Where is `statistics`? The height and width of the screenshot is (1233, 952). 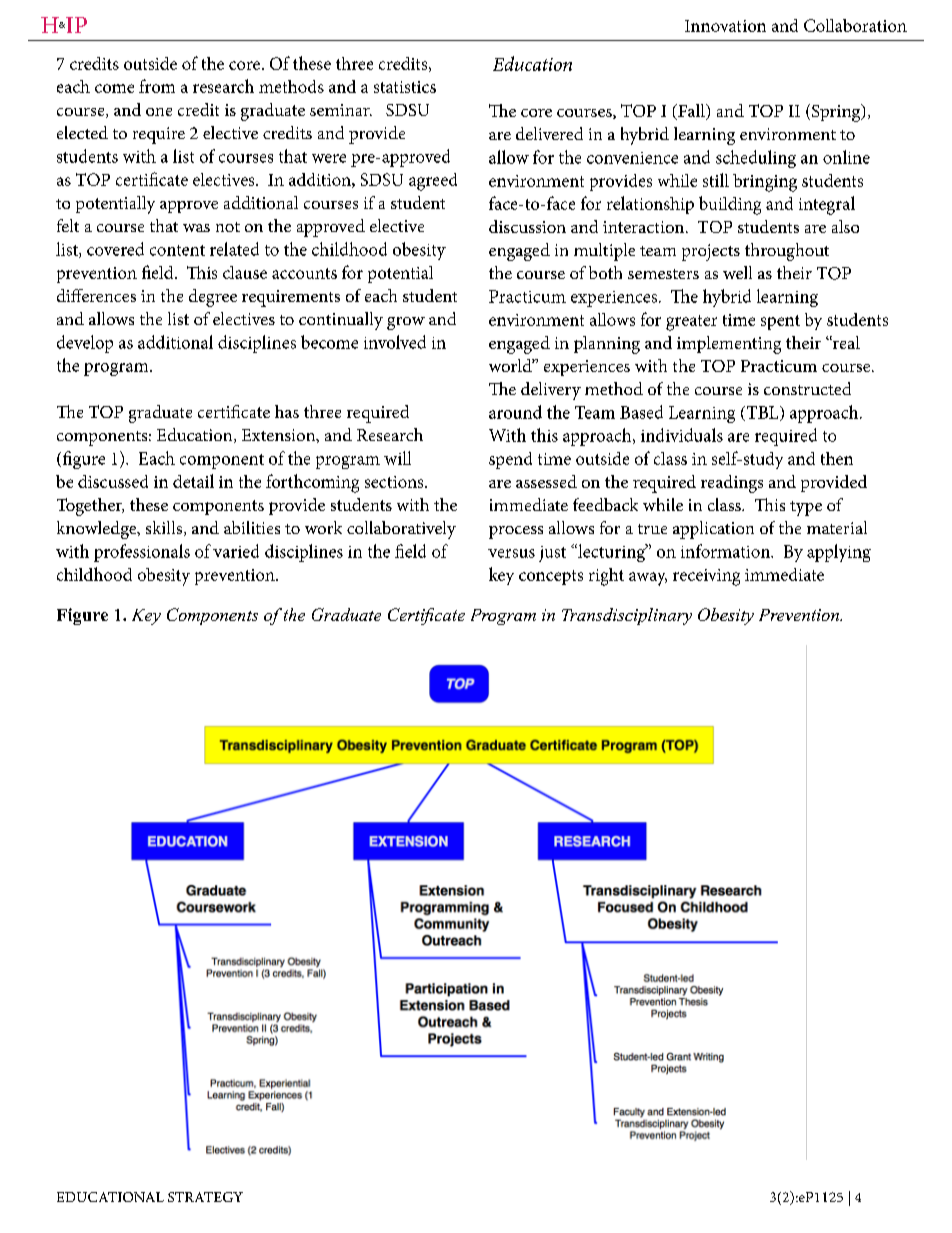
statistics is located at coordinates (405, 87).
